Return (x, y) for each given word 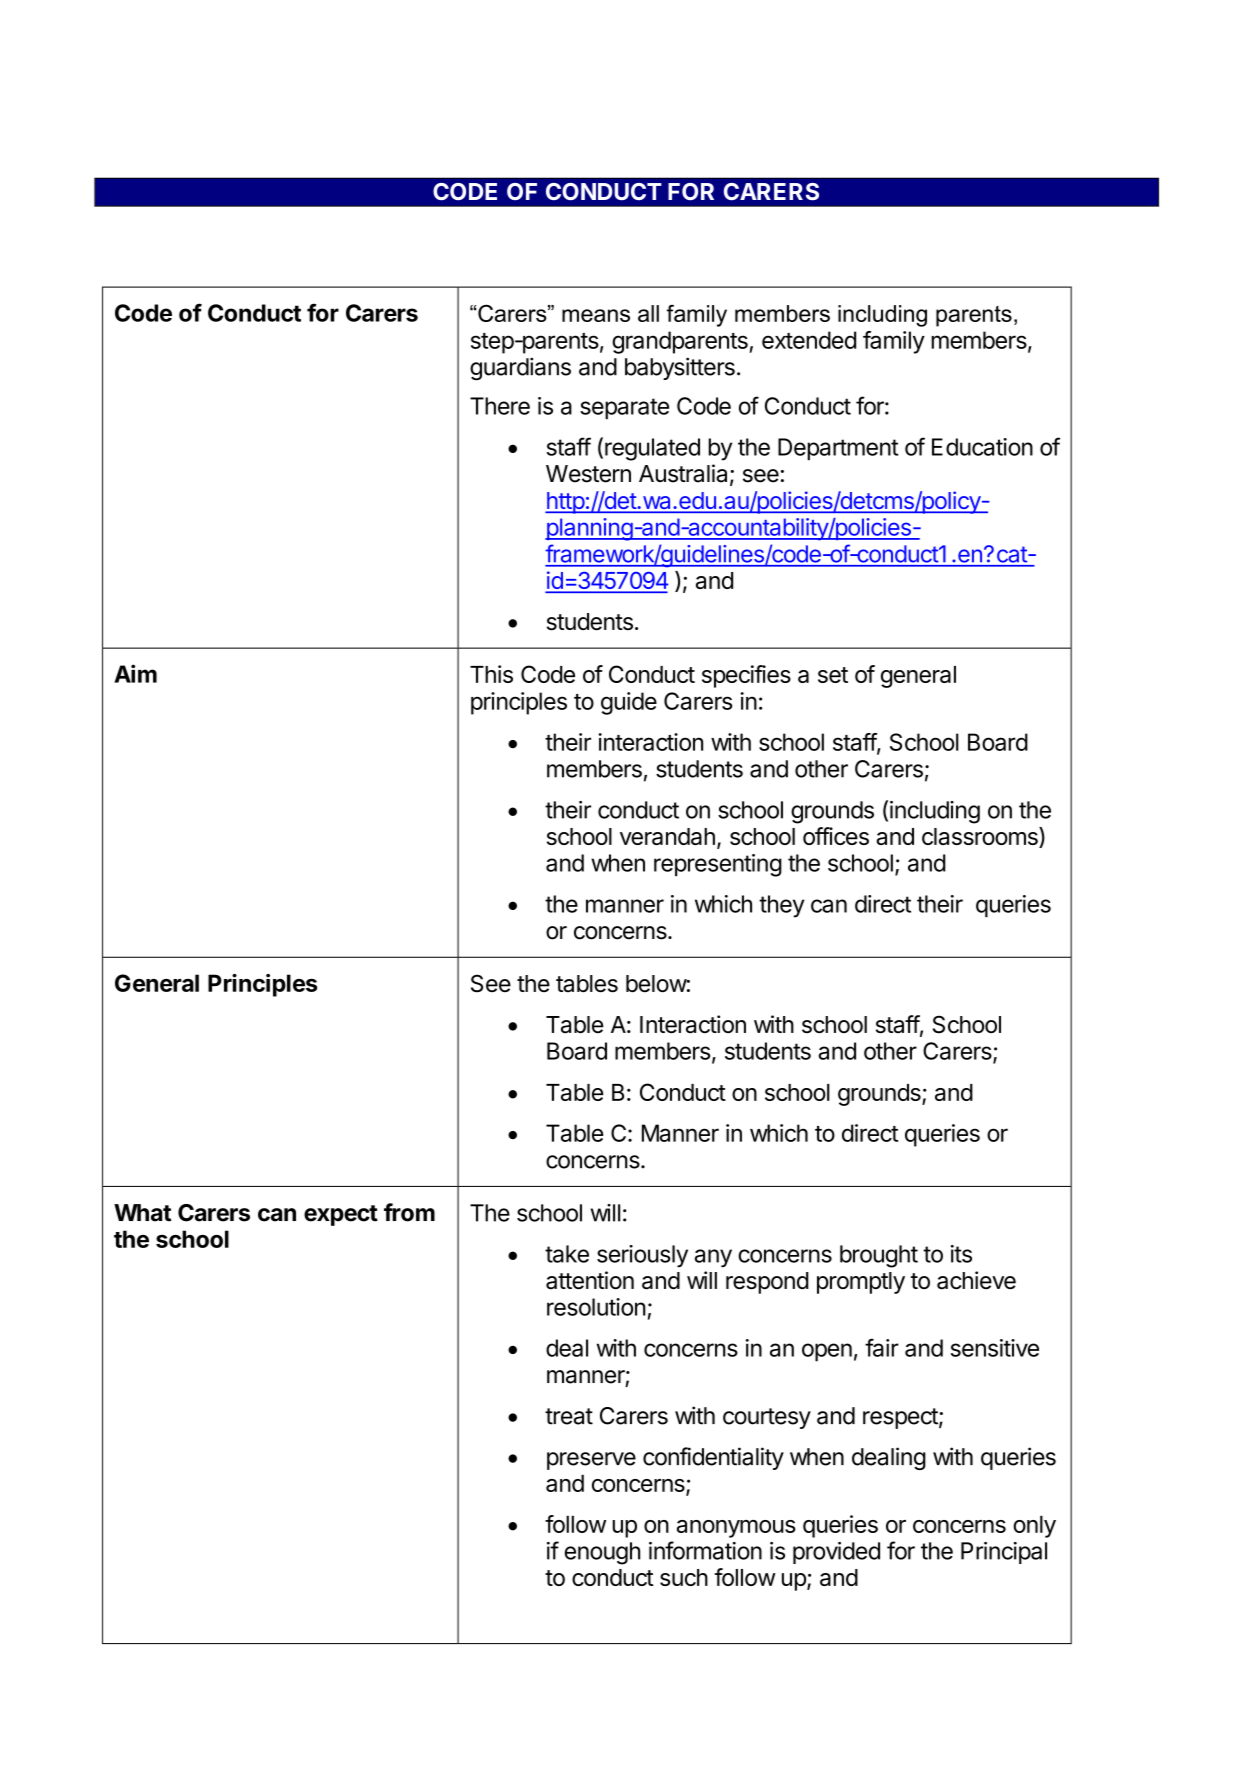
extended (809, 340)
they (781, 906)
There (500, 406)
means (596, 315)
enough (602, 1553)
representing (718, 865)
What (142, 1213)
